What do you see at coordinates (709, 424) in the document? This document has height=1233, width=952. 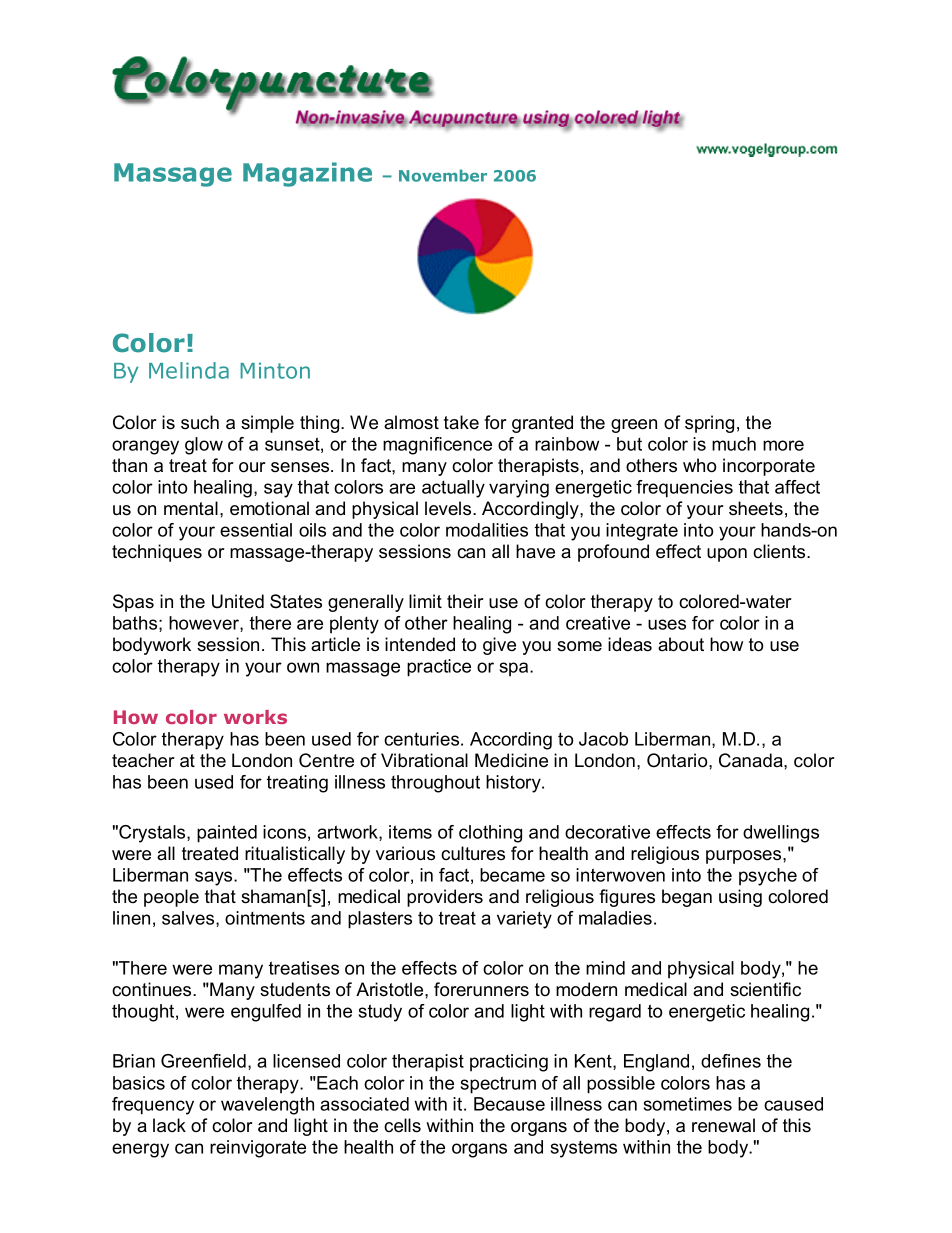 I see `spring` at bounding box center [709, 424].
